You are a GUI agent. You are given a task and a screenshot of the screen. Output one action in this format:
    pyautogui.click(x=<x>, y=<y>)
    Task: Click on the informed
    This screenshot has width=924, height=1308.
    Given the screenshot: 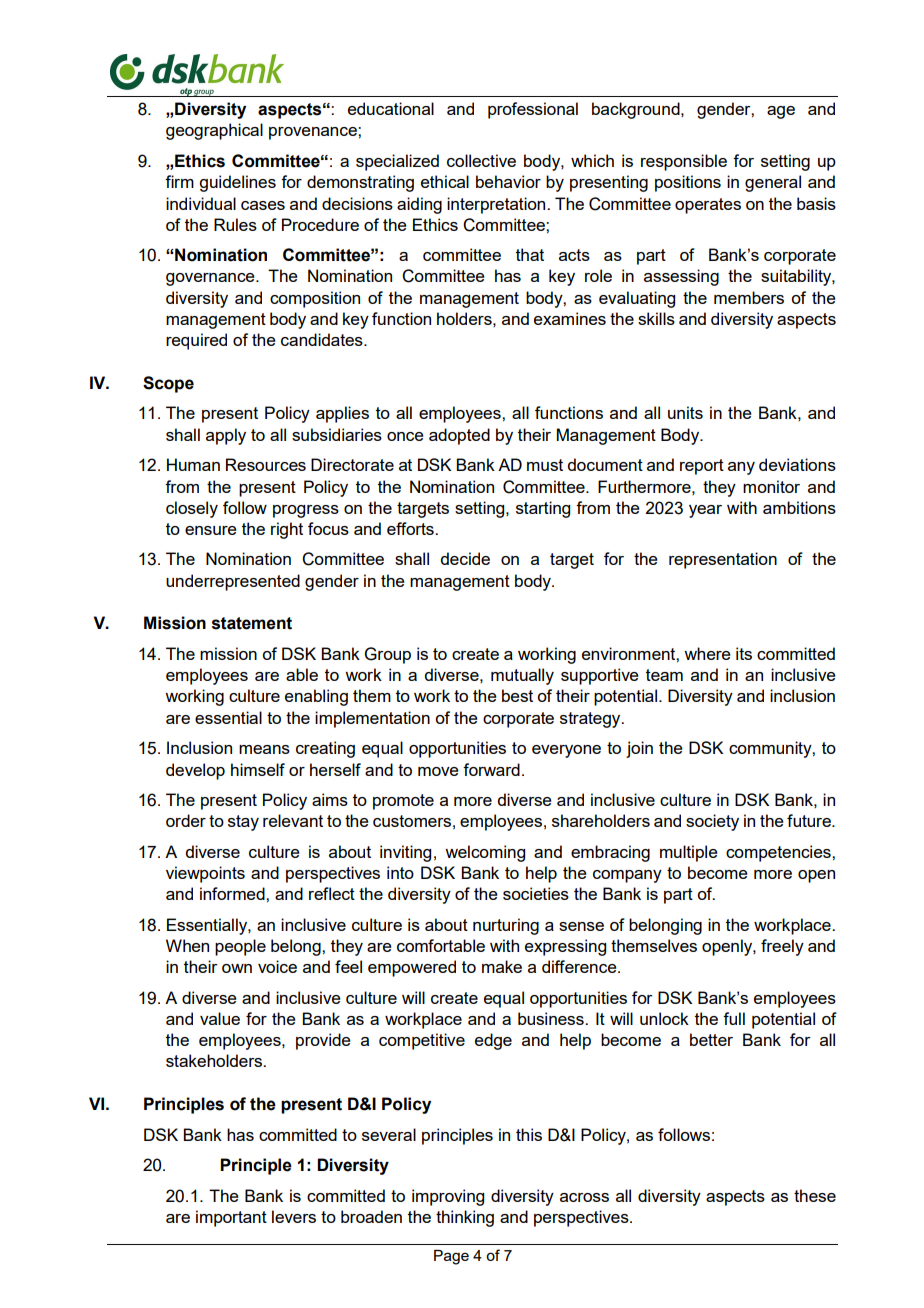 What is the action you would take?
    pyautogui.click(x=233, y=893)
